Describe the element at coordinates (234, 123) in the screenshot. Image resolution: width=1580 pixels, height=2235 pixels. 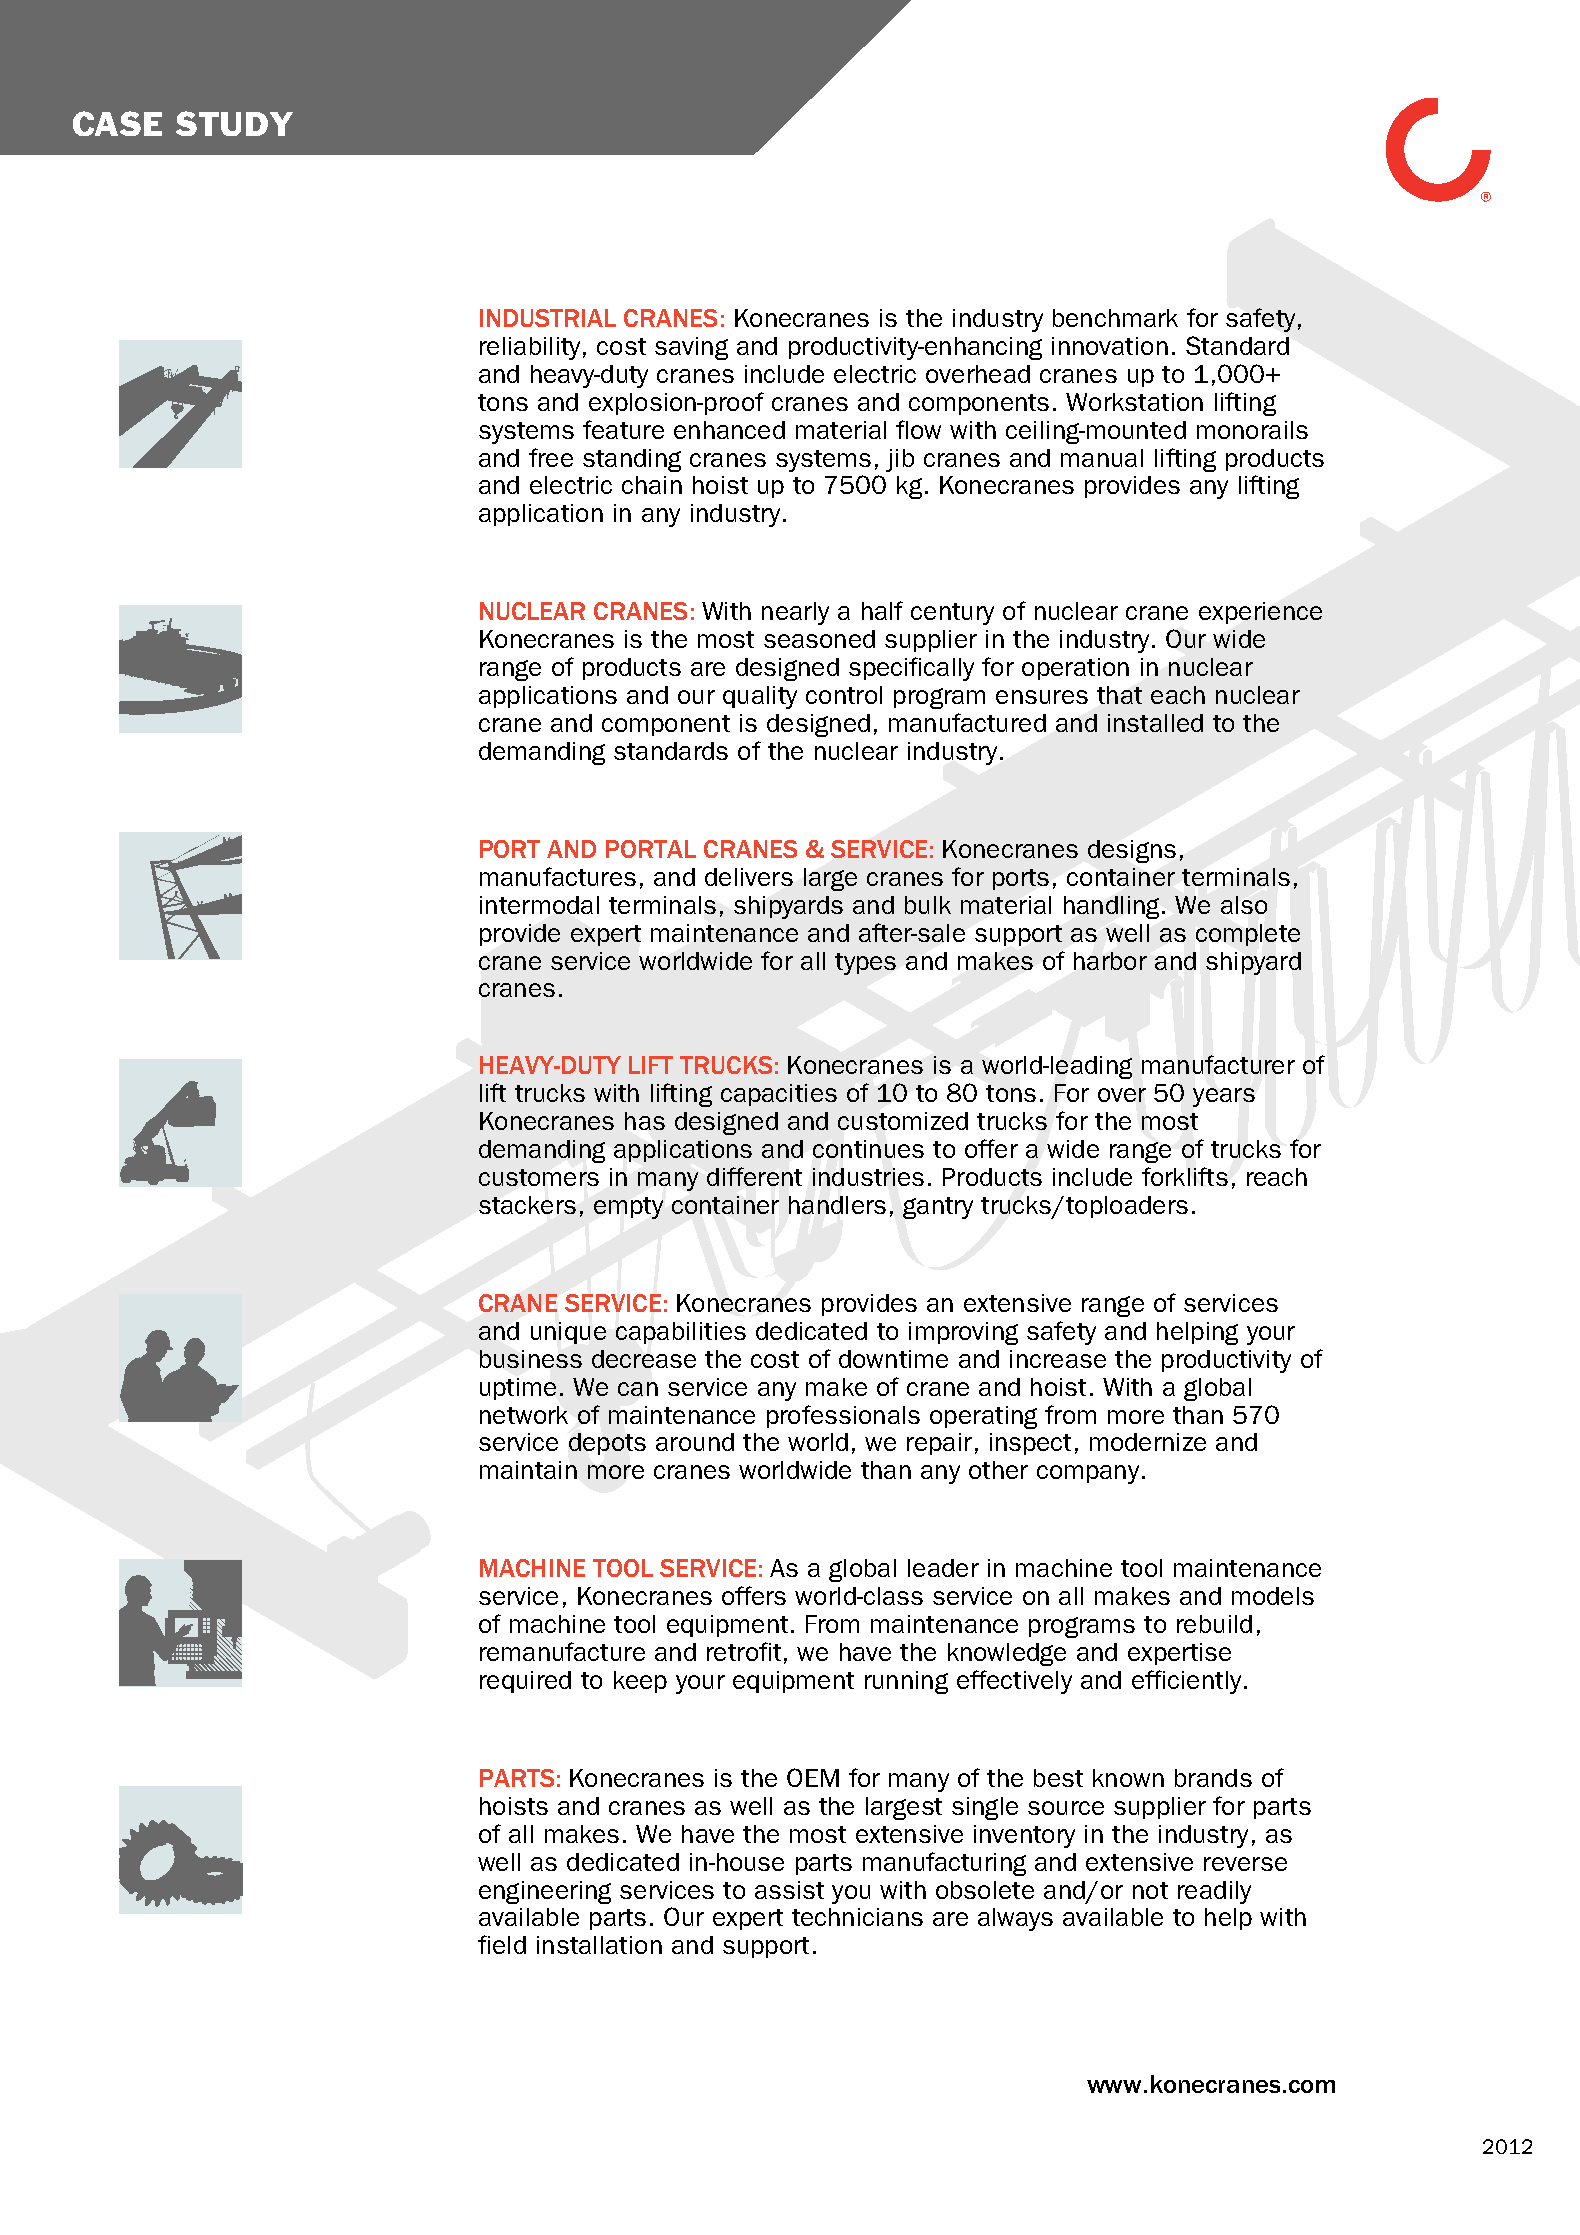
I see `STUDY` at that location.
